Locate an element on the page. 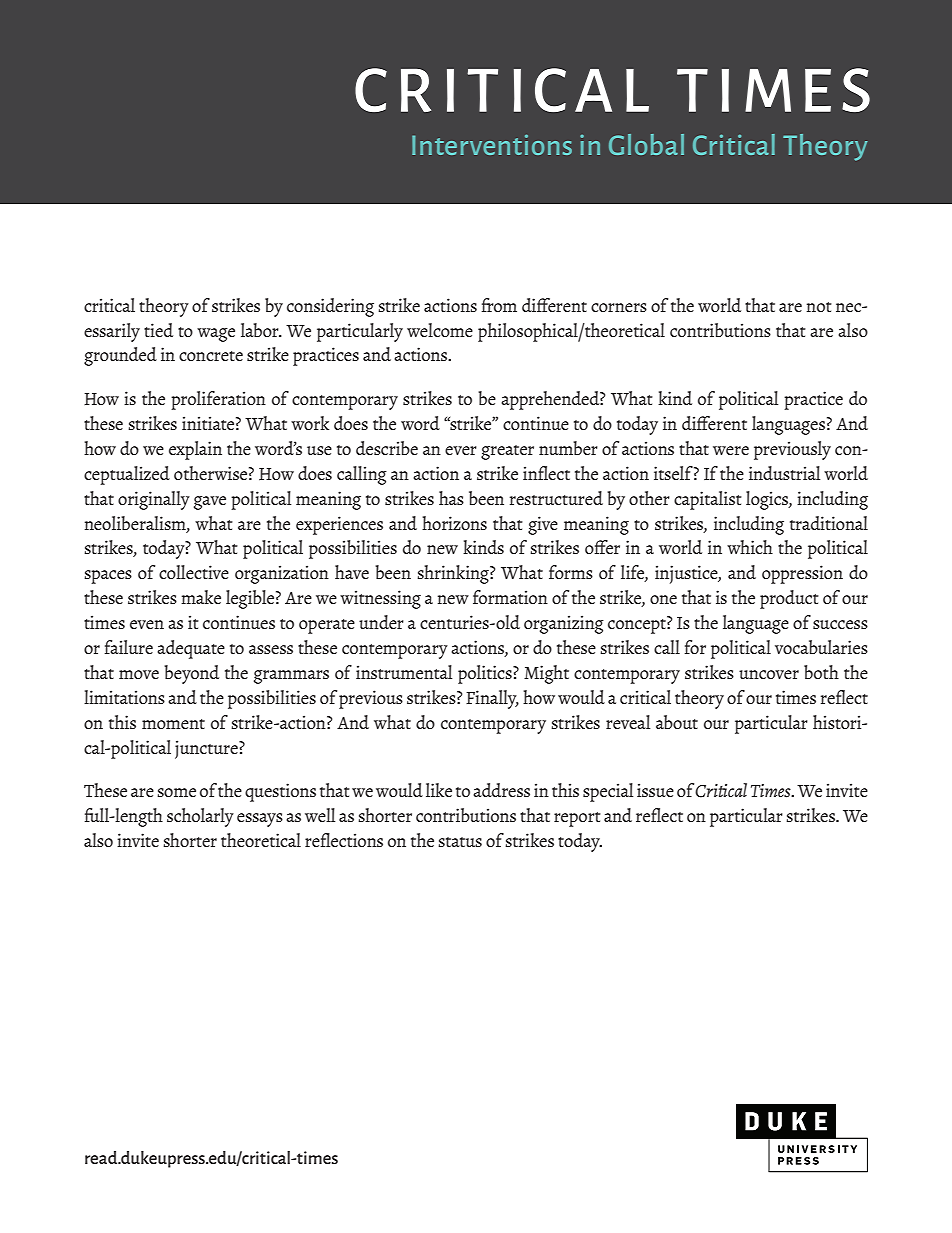 This page has width=952, height=1233. has is located at coordinates (451, 498).
